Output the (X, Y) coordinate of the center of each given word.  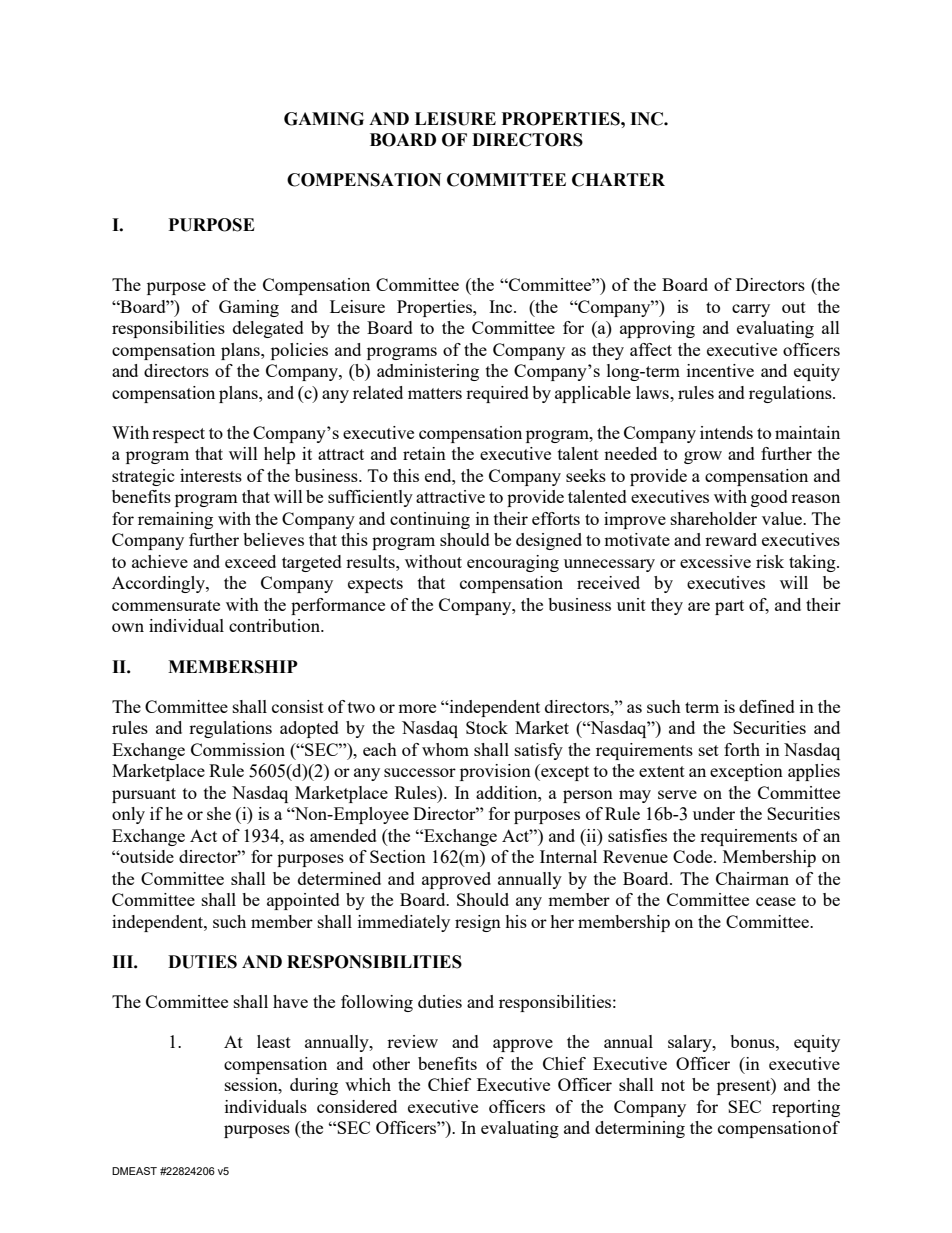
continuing (430, 520)
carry (751, 310)
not (673, 1085)
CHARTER (618, 180)
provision (495, 772)
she (219, 813)
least (274, 1041)
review (412, 1041)
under (714, 813)
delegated (268, 329)
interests (211, 475)
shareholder (714, 518)
